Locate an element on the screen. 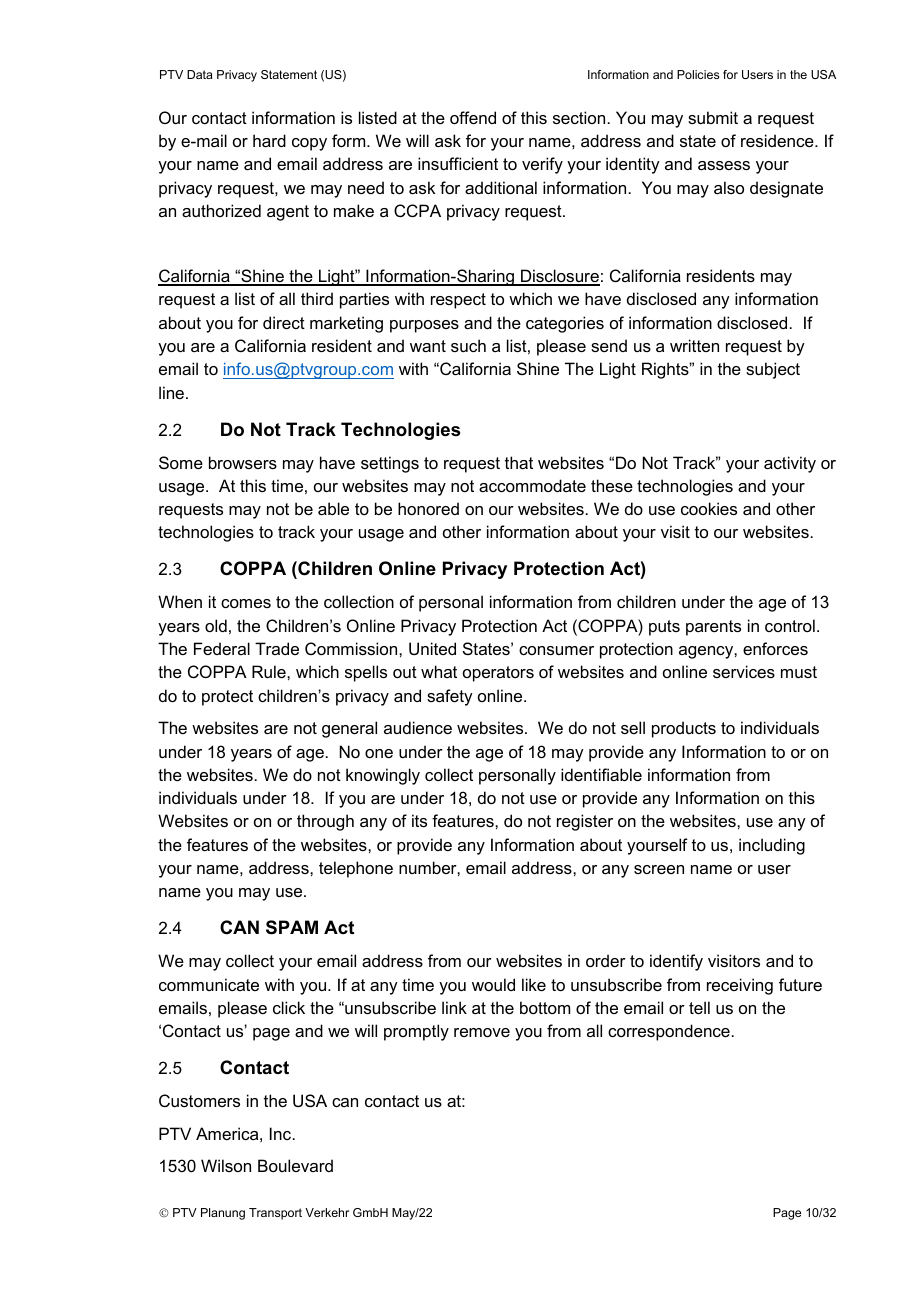 This screenshot has width=924, height=1308. hard is located at coordinates (269, 140).
